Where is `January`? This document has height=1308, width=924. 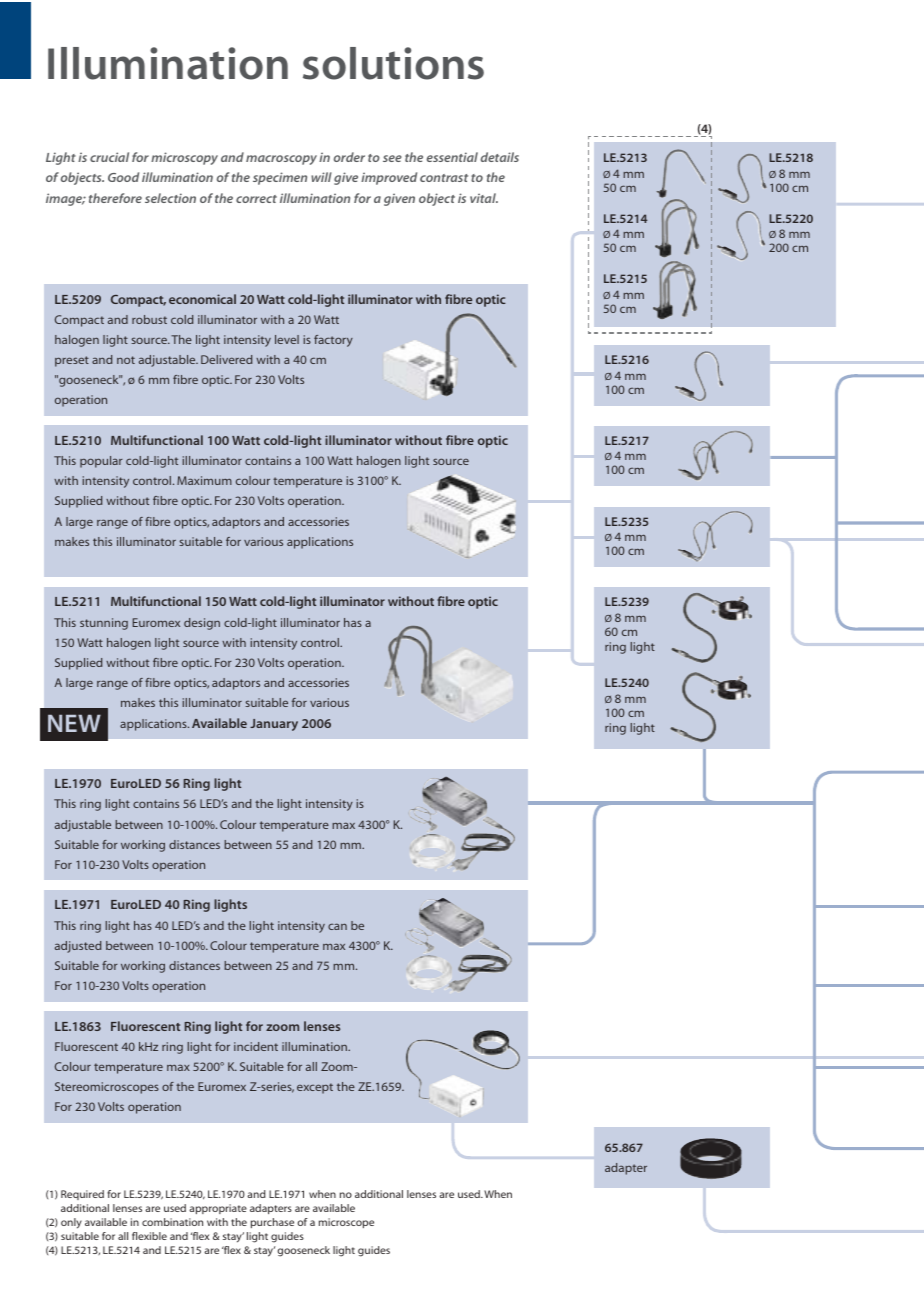 January is located at coordinates (274, 725).
